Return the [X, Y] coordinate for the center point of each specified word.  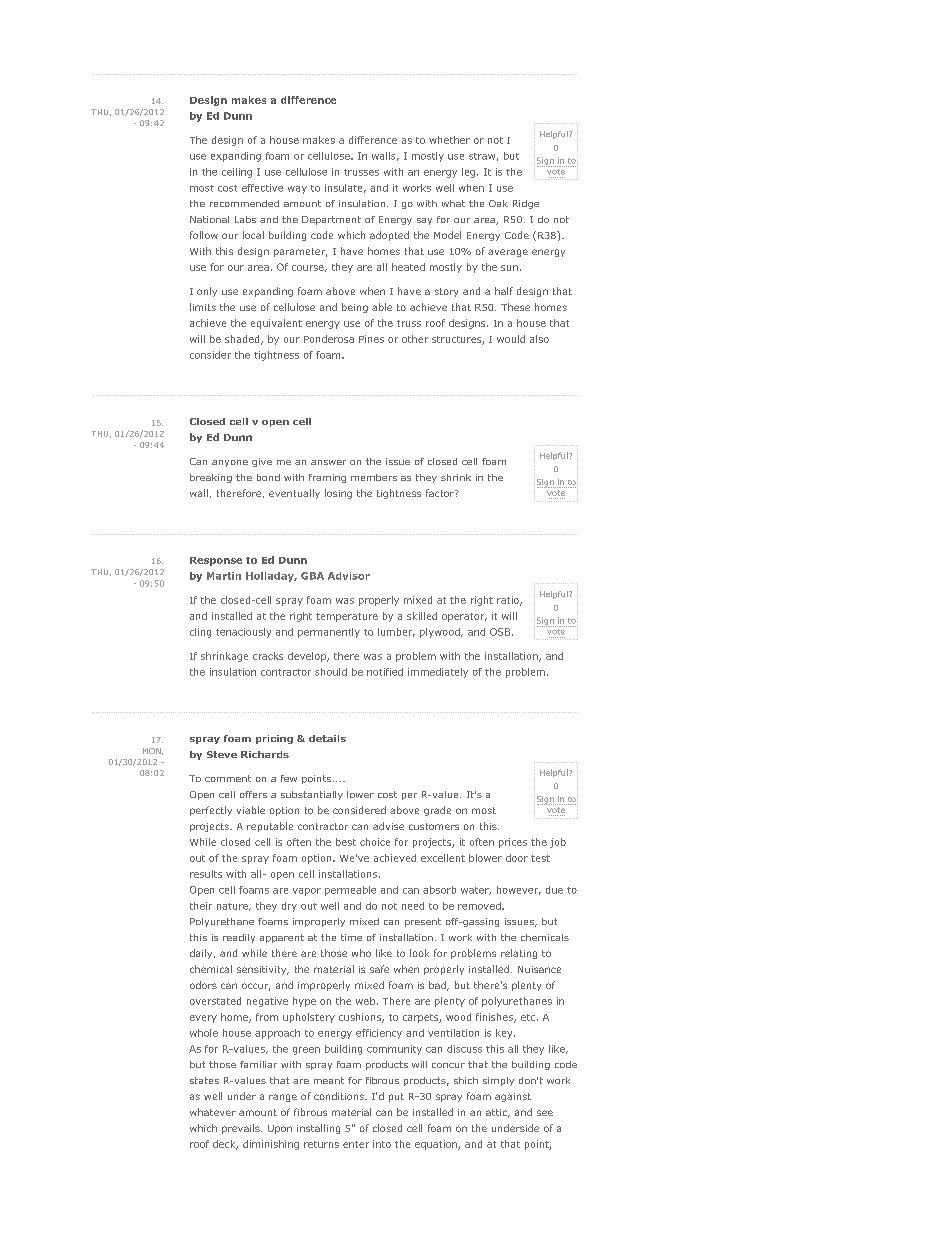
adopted [389, 236]
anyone [230, 463]
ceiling [237, 173]
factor [441, 493]
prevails [242, 1129]
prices [513, 843]
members [374, 477]
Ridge [526, 204]
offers [253, 794]
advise [388, 826]
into [382, 1144]
